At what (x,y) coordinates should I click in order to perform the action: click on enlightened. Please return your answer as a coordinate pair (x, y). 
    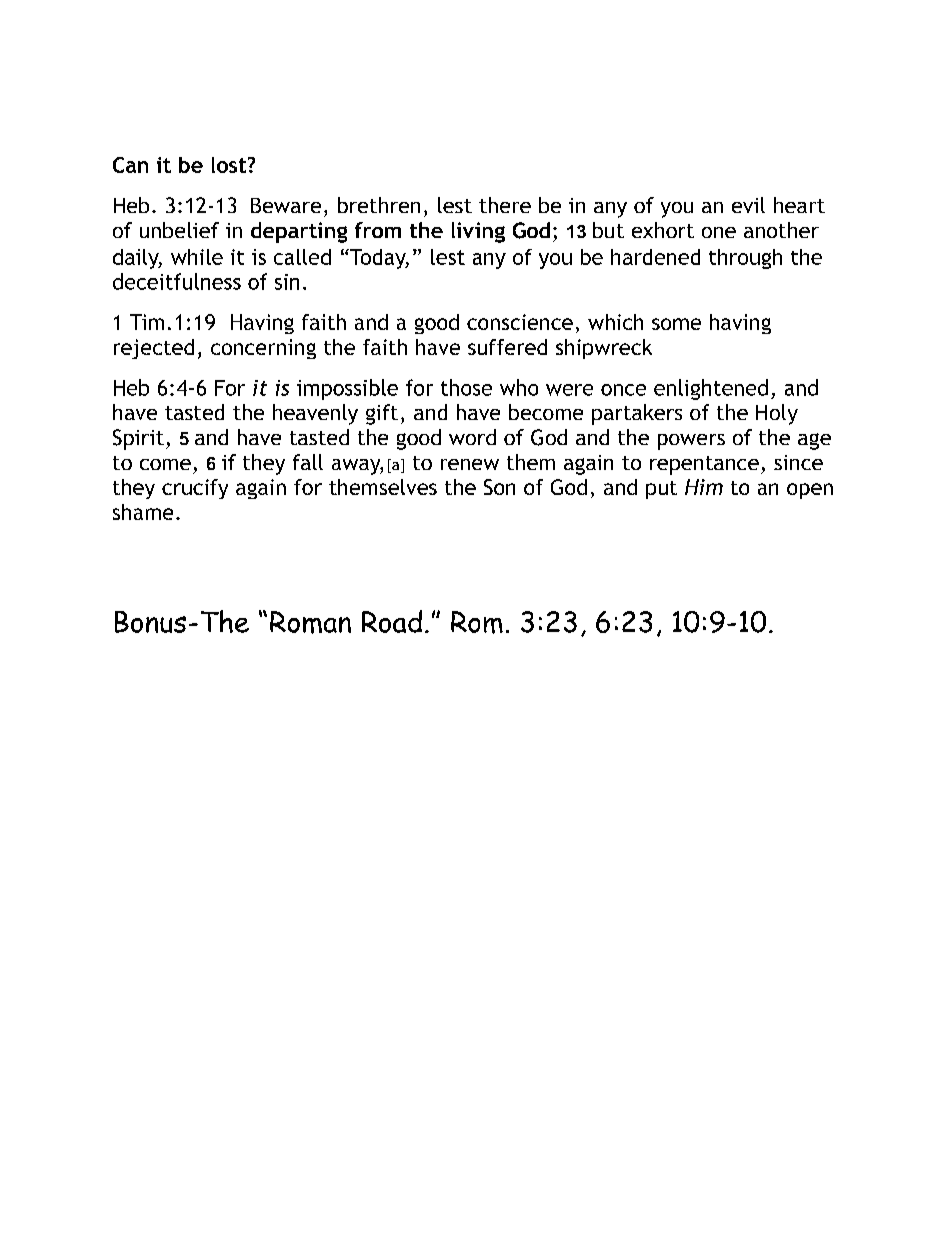
    Looking at the image, I should click on (711, 389).
